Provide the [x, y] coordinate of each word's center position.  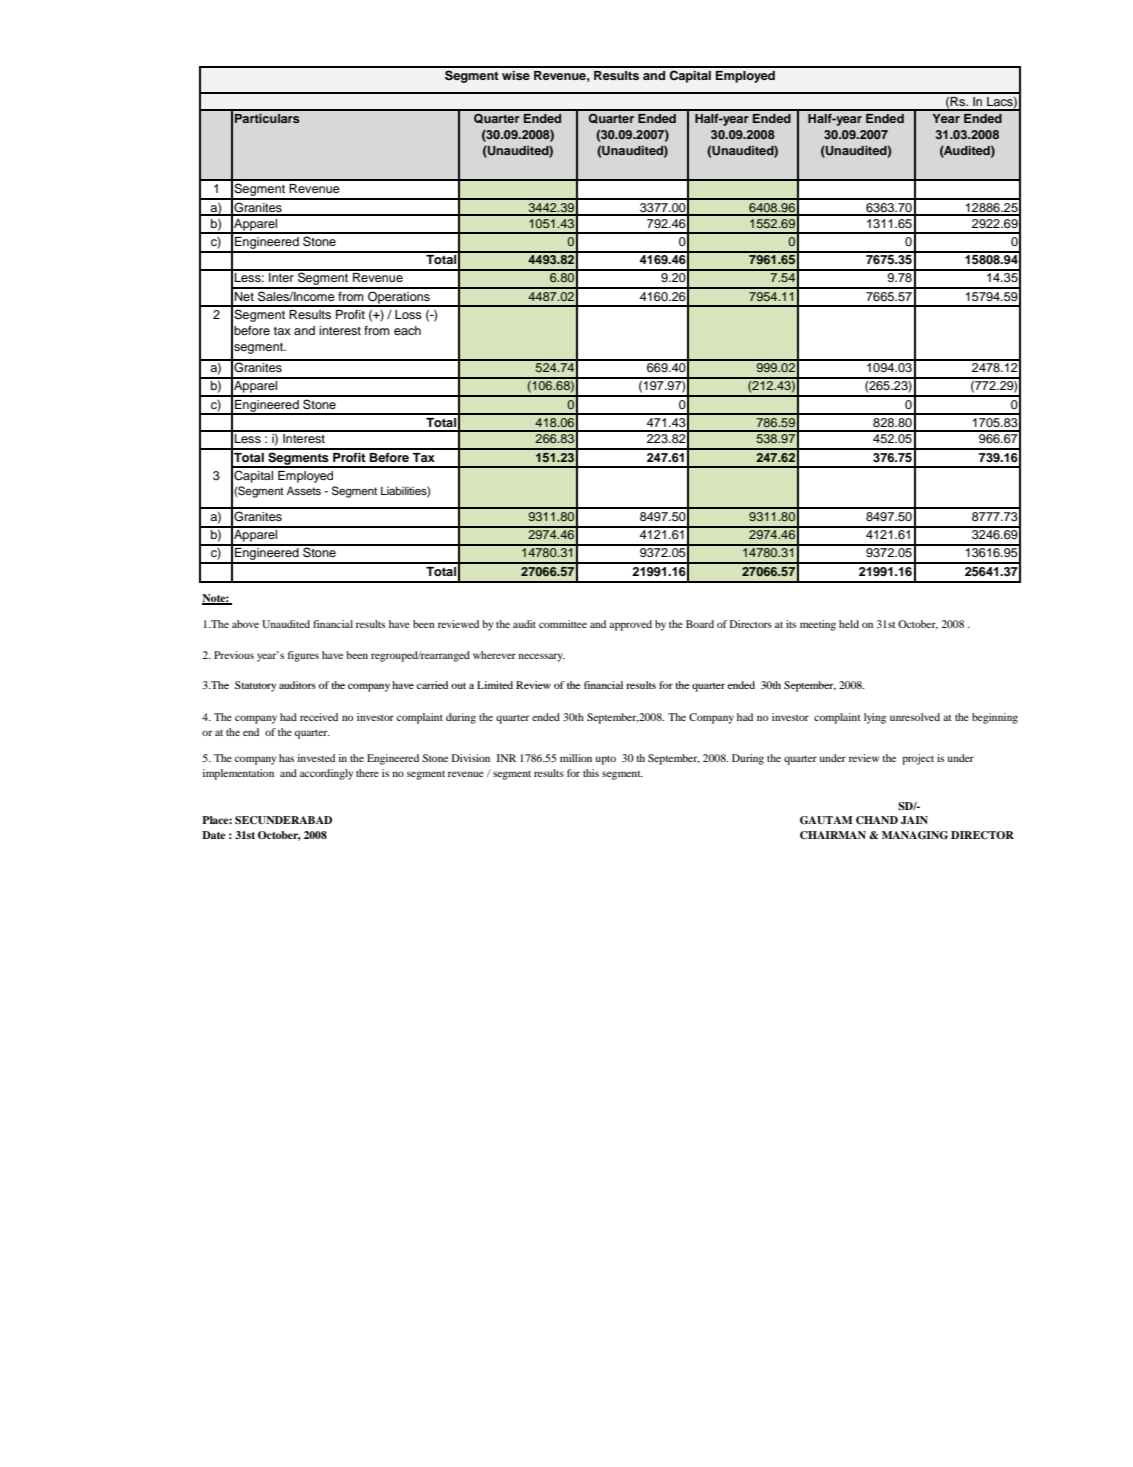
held [849, 624]
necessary [541, 657]
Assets [304, 490]
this [591, 773]
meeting [818, 625]
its [791, 624]
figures [303, 656]
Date [214, 835]
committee [563, 624]
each [407, 330]
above [245, 624]
